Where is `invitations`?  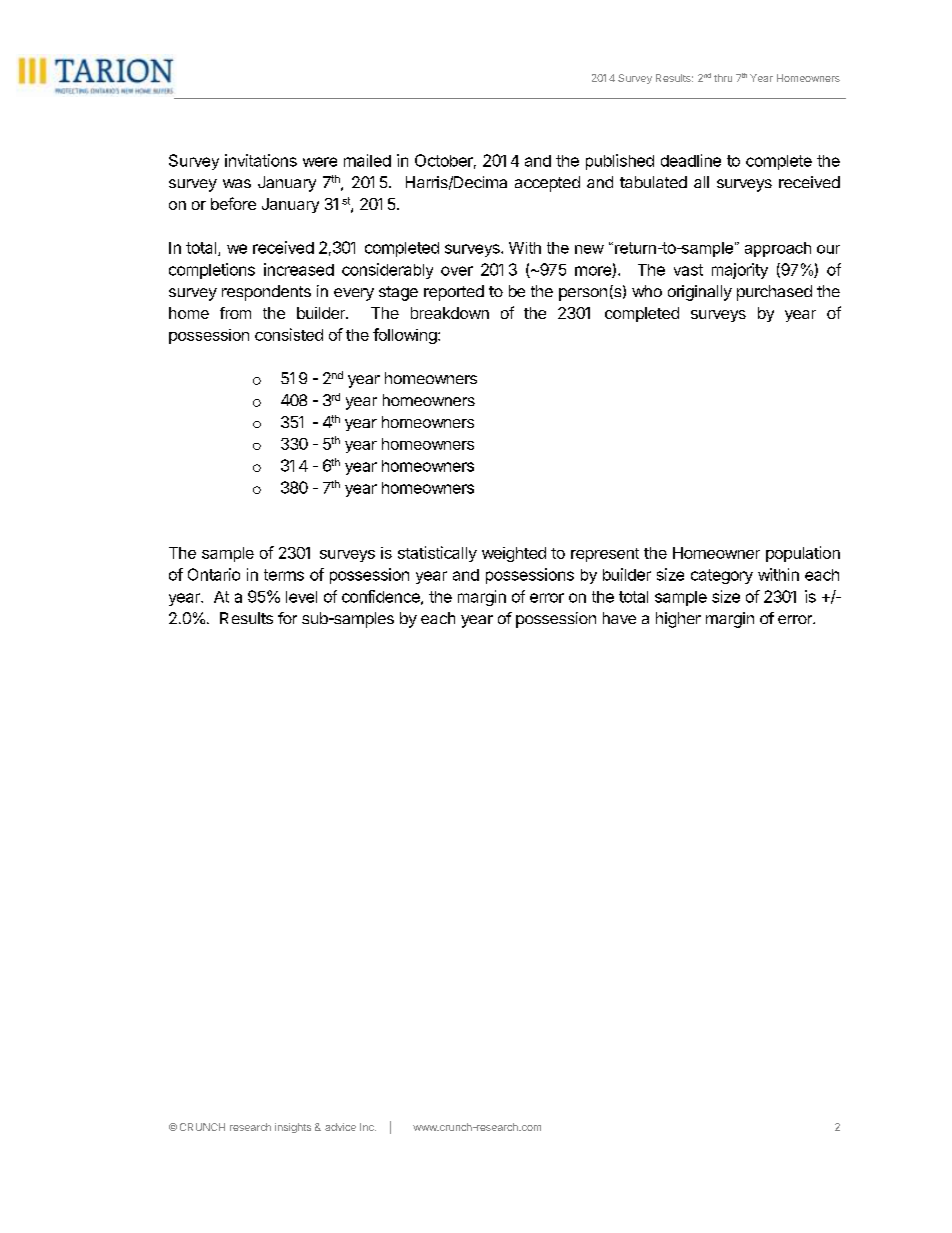 invitations is located at coordinates (261, 160).
